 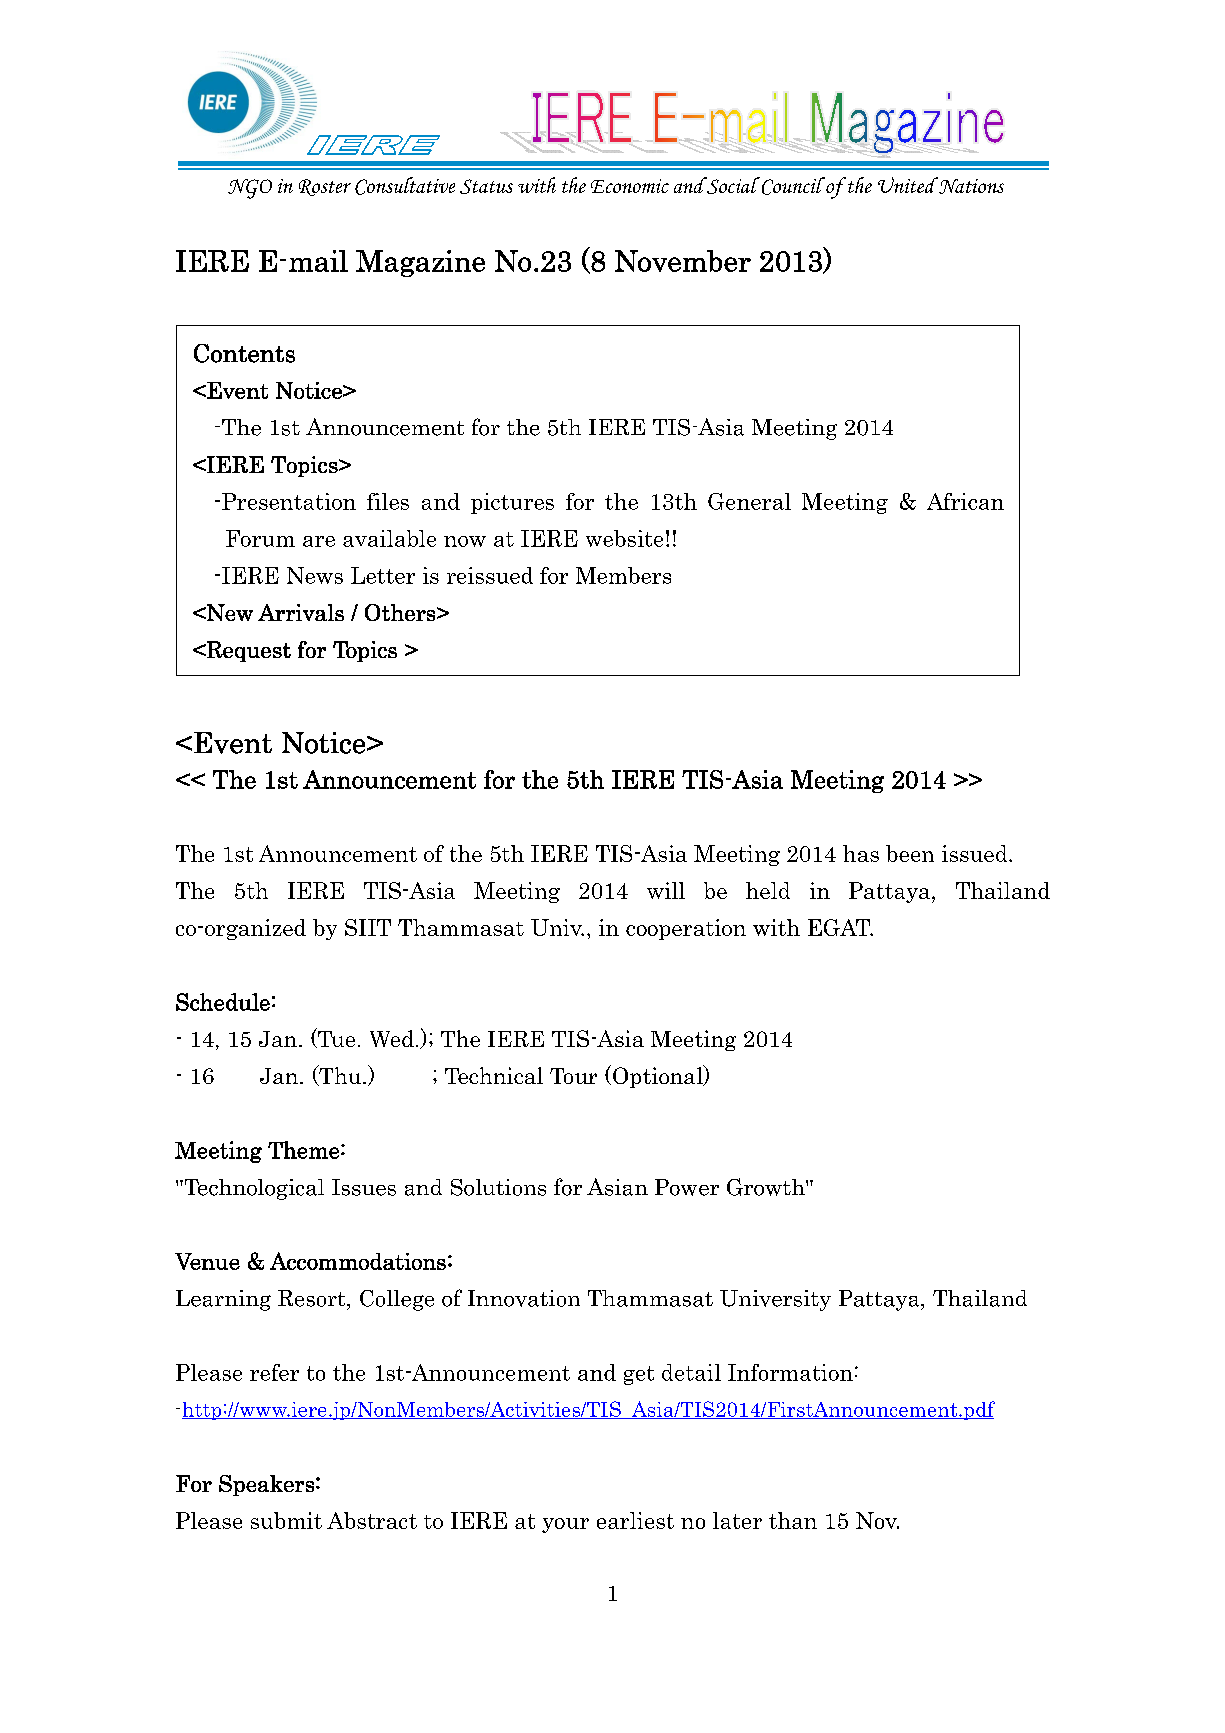 I want to click on Thu, so click(x=339, y=1075).
